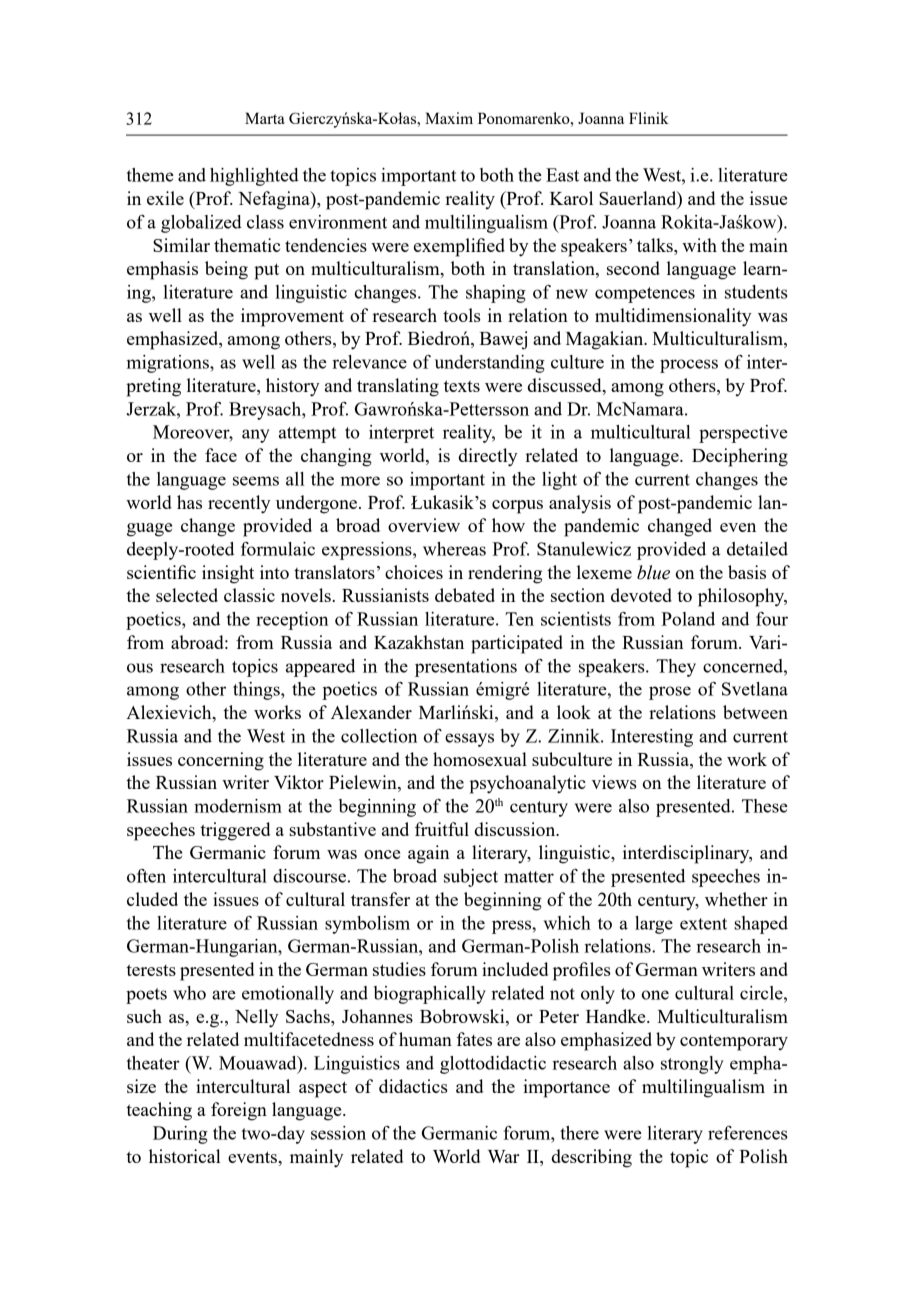 This document has width=924, height=1314. What do you see at coordinates (504, 1156) in the document?
I see `War` at bounding box center [504, 1156].
